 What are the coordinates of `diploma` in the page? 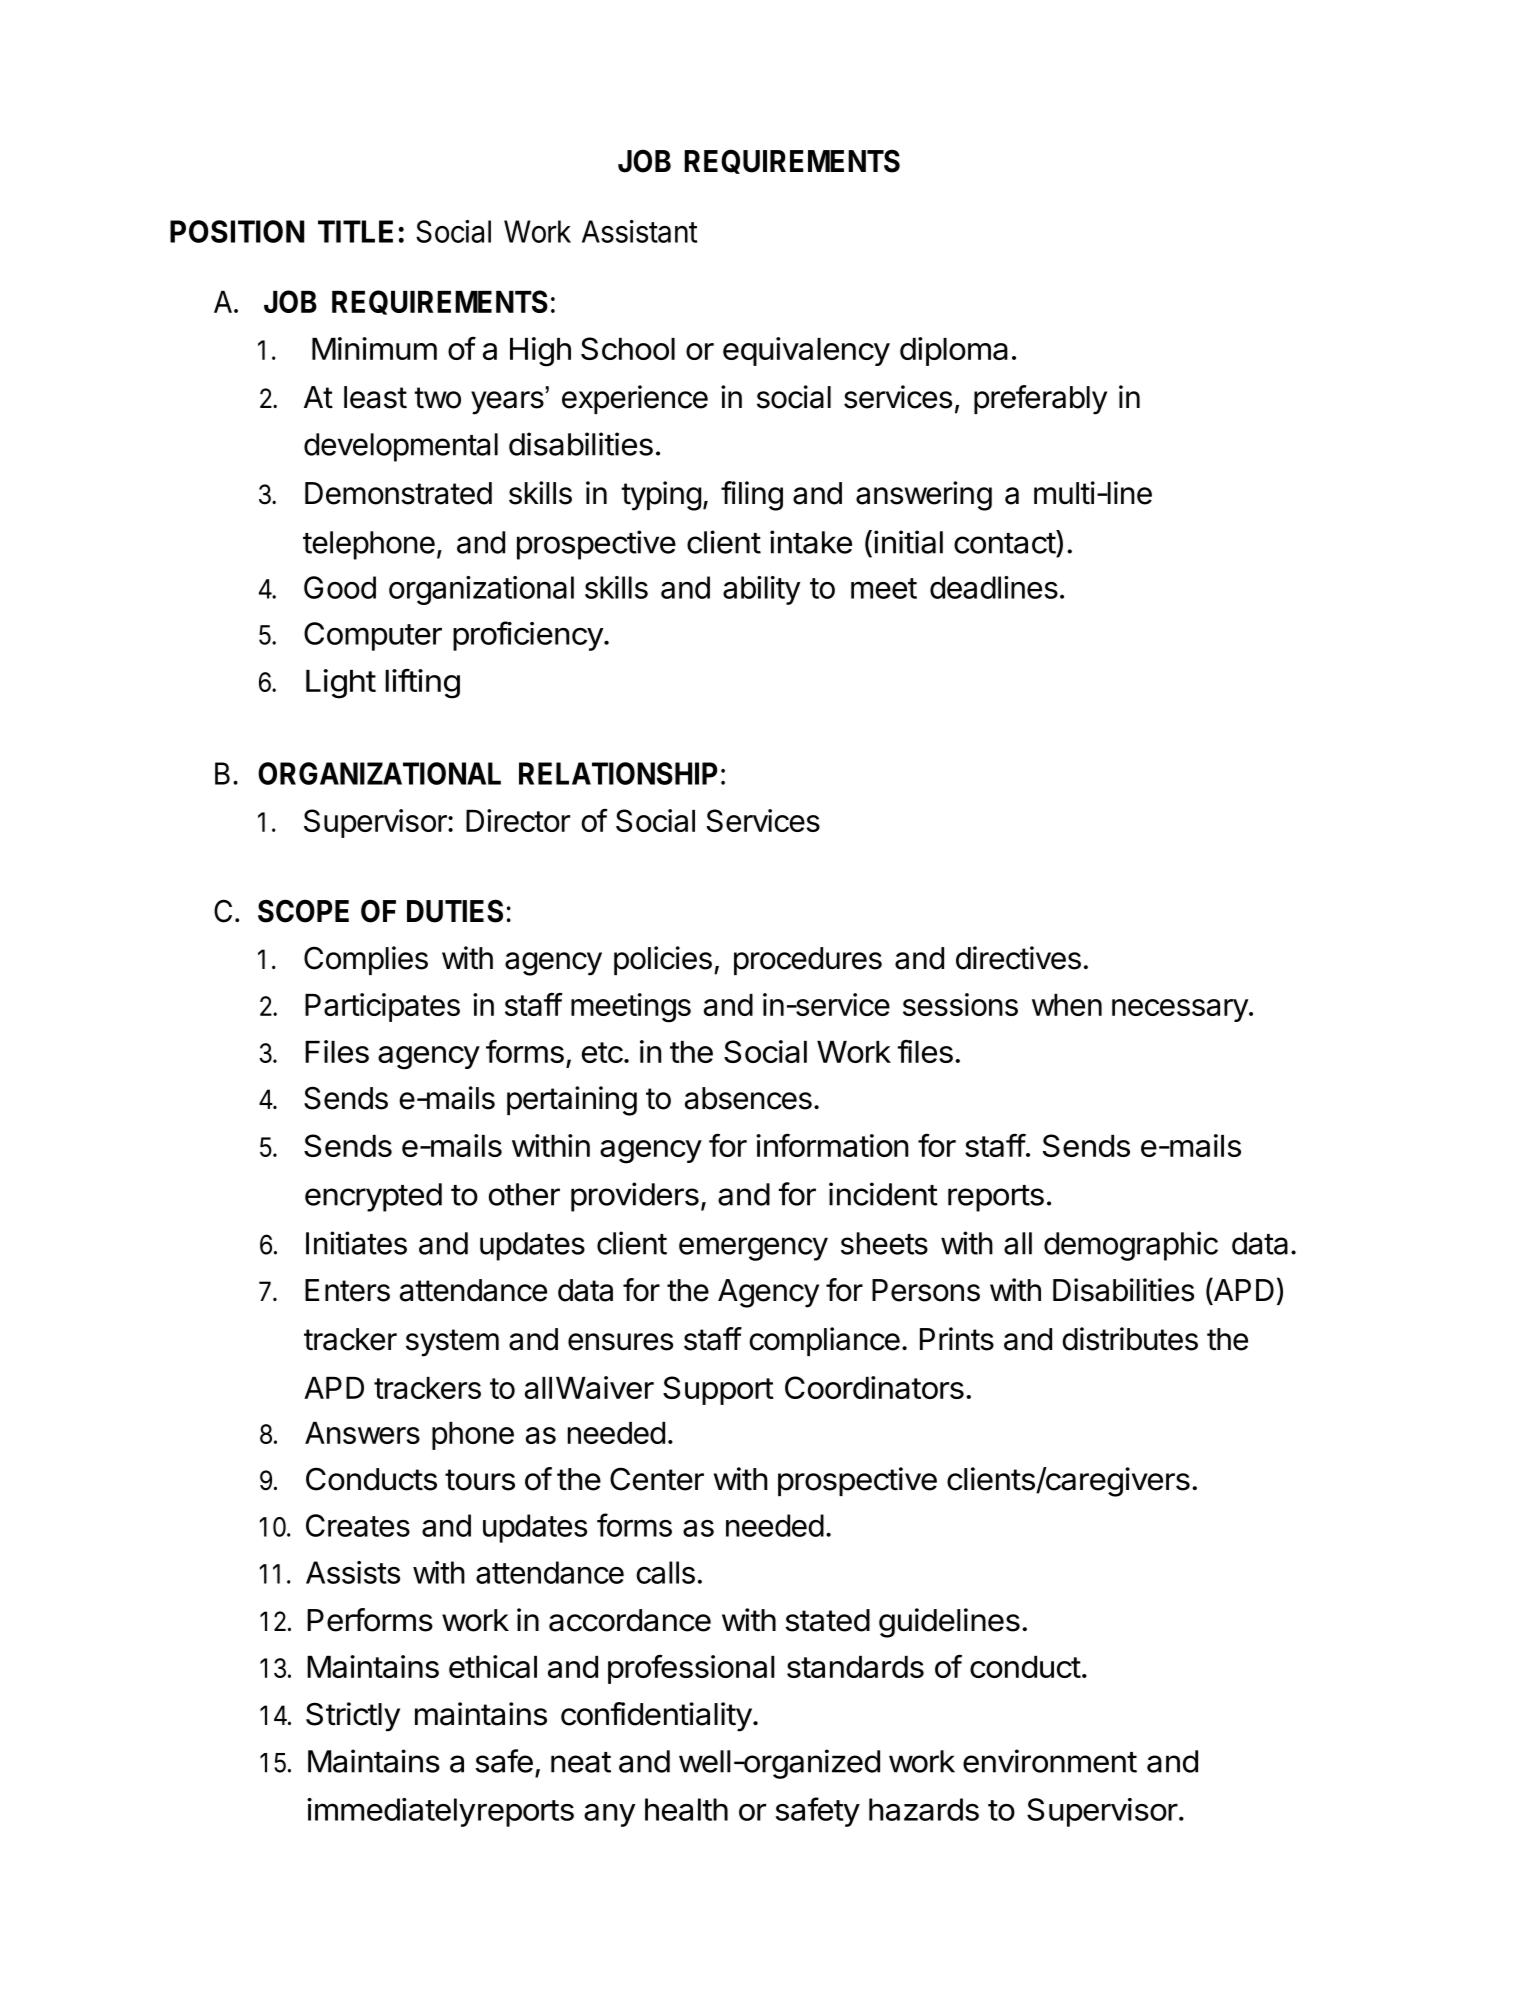 It's located at (954, 351).
